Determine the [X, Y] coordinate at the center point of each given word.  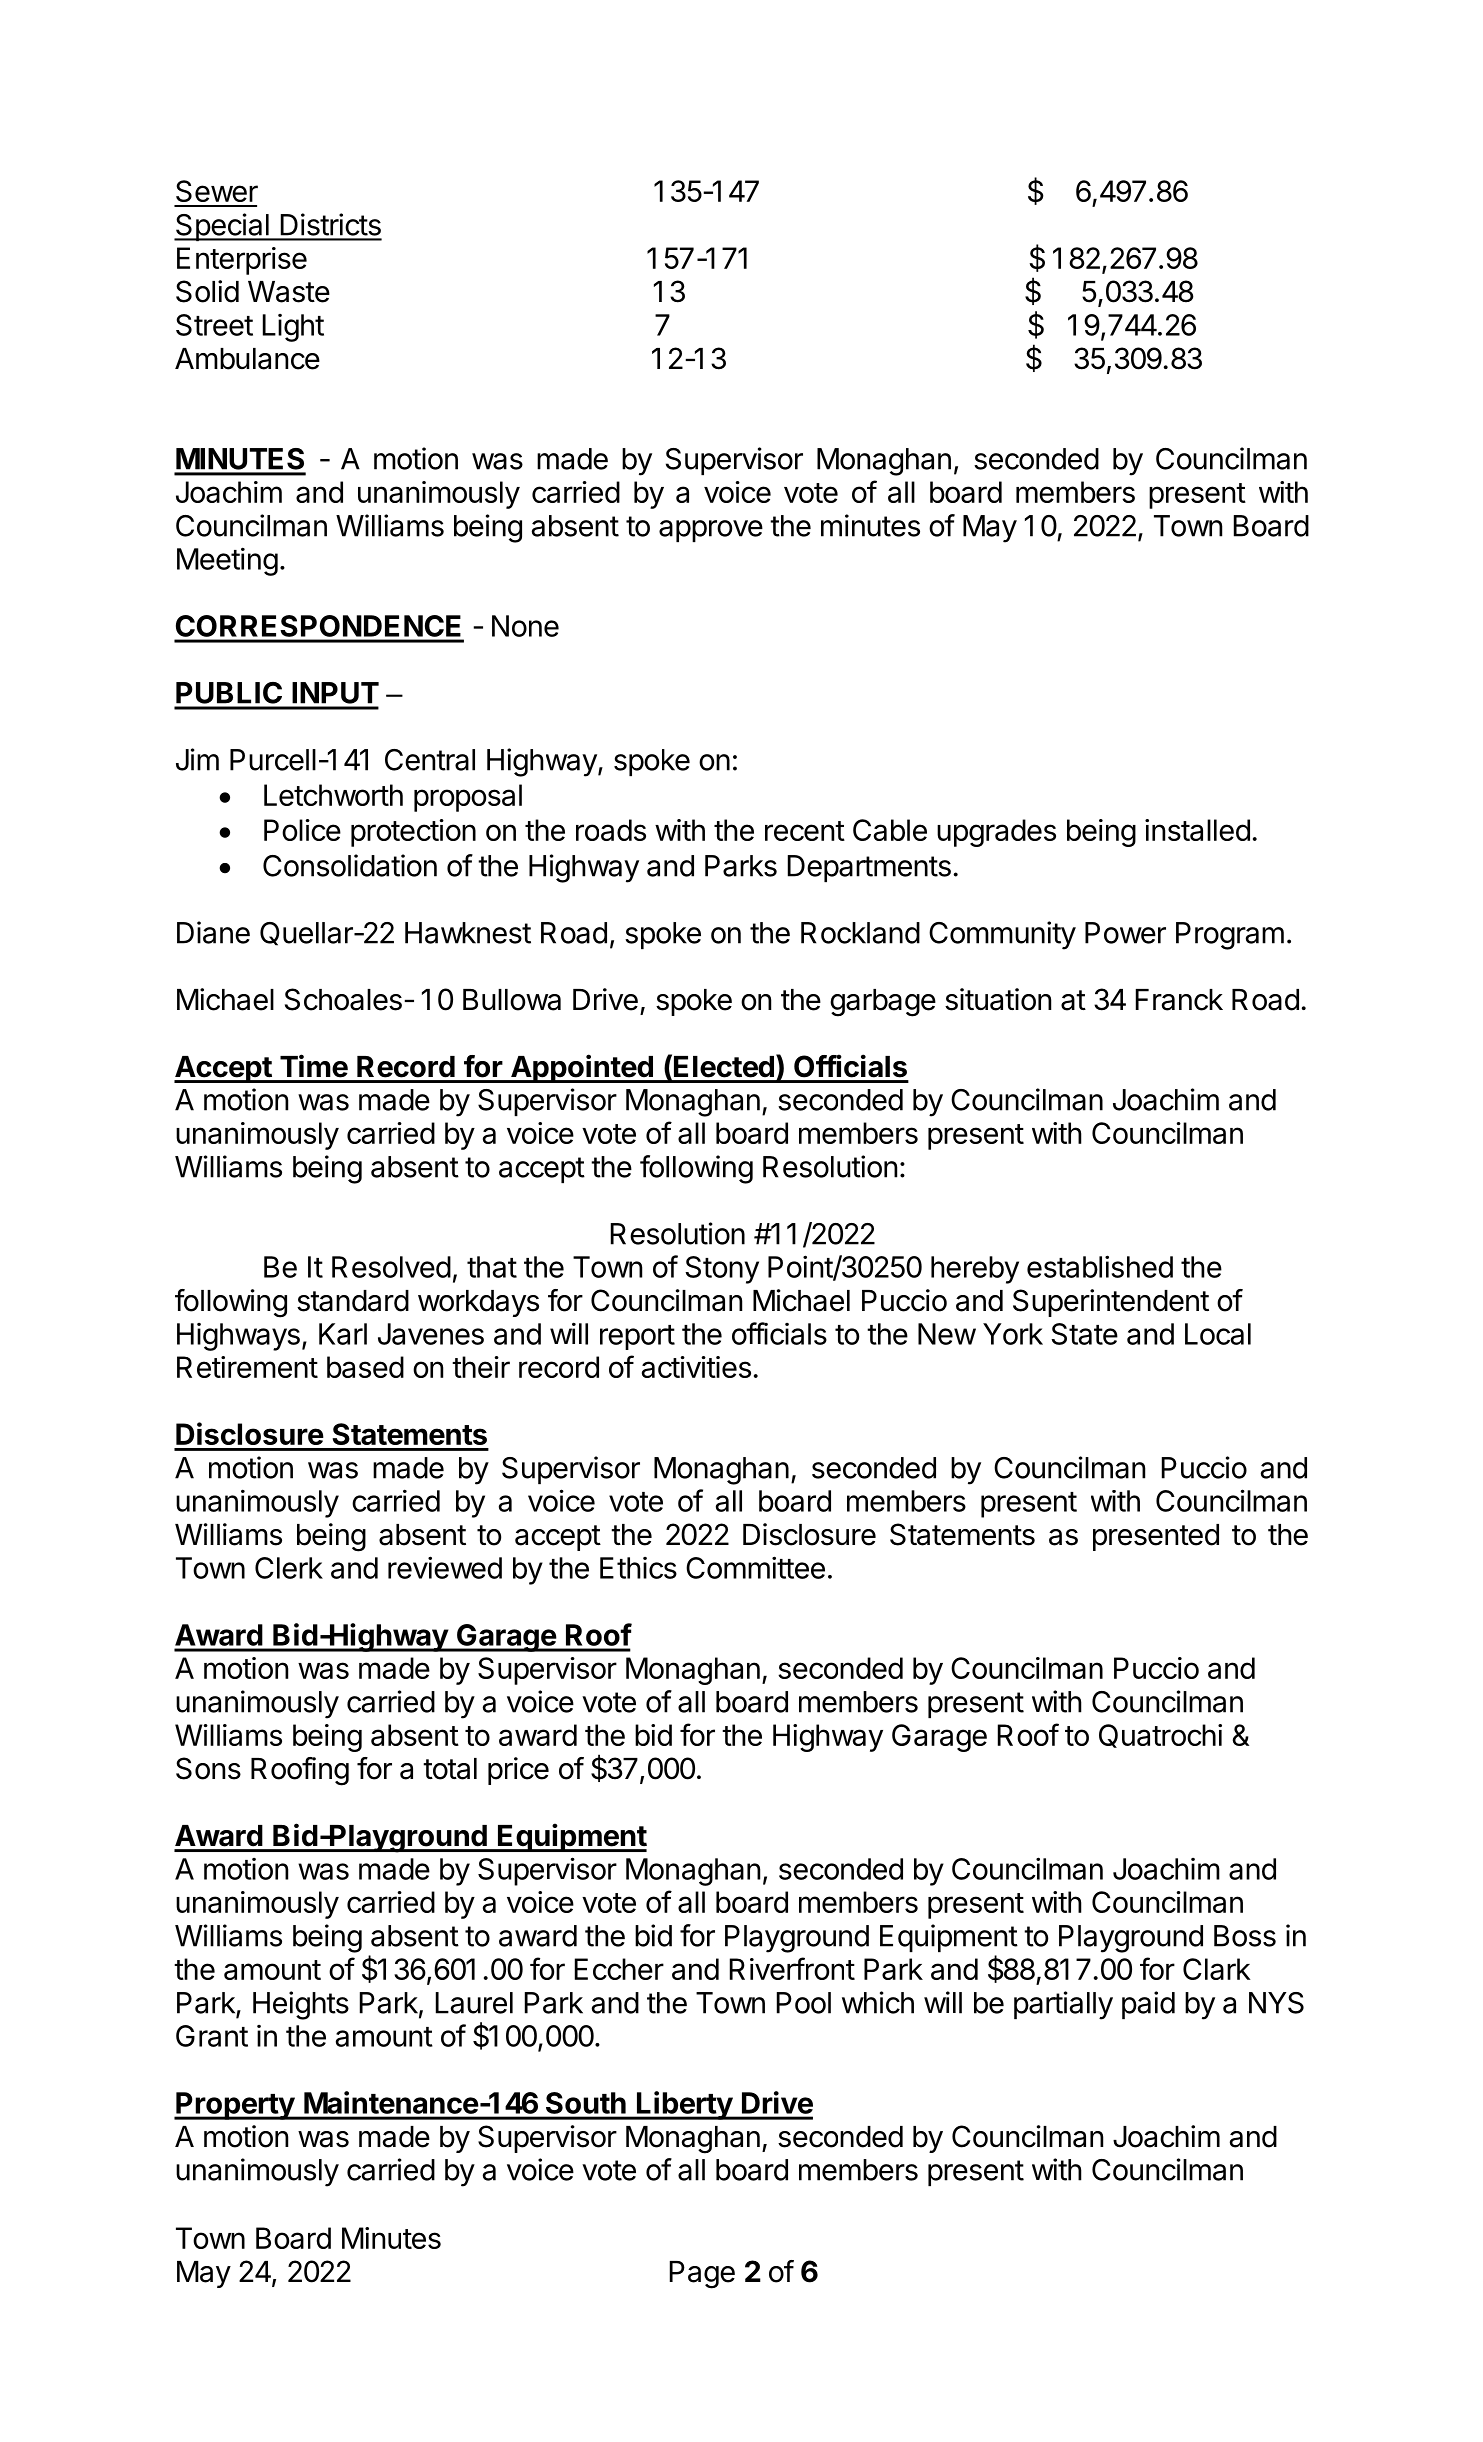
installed [1197, 830]
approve [711, 531]
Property [235, 2106]
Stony [722, 1270]
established [1100, 1266]
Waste [289, 292]
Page [702, 2275]
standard [353, 1301]
